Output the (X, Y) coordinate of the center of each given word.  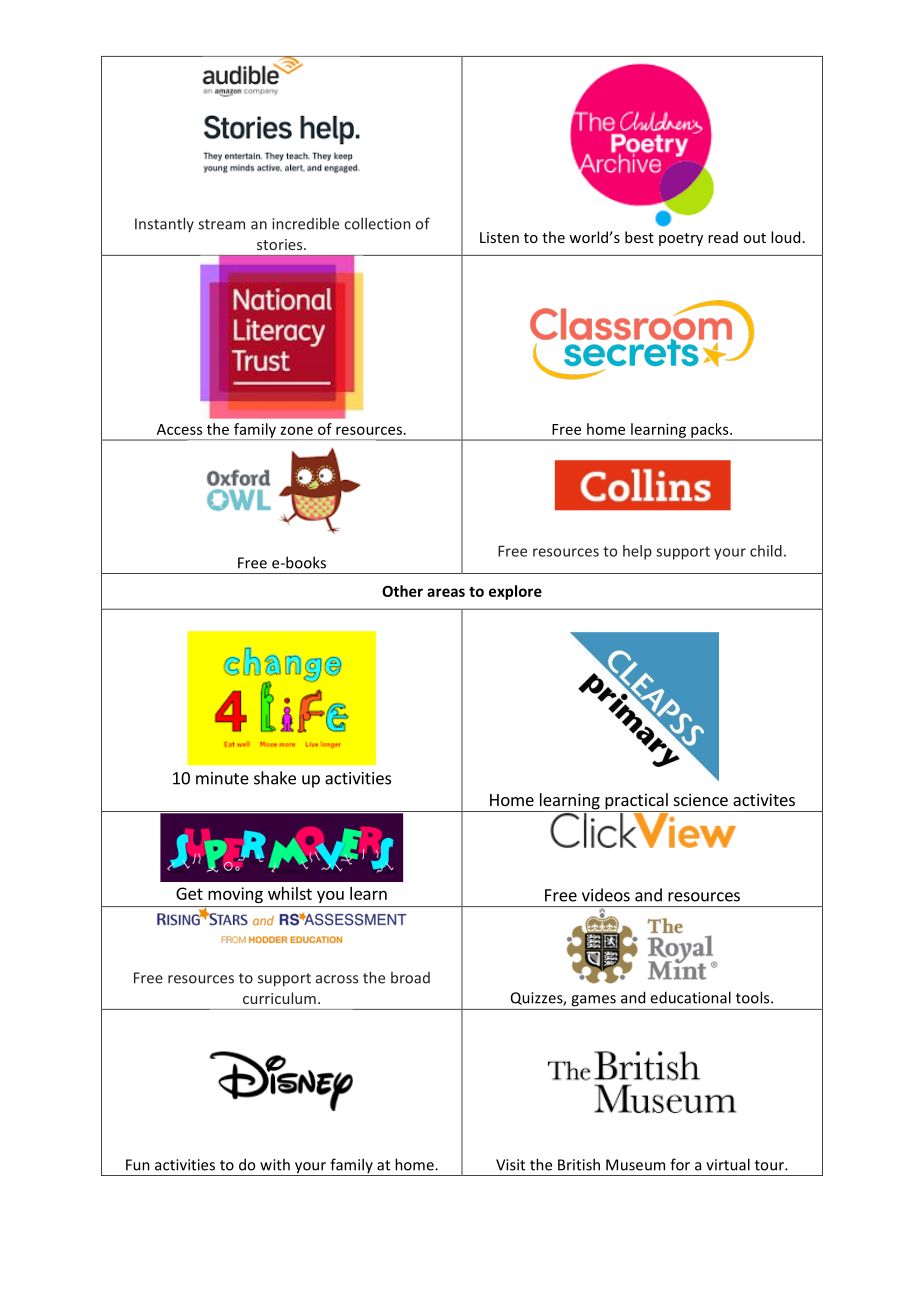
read (723, 237)
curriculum (279, 998)
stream (221, 224)
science (701, 799)
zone (297, 430)
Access (179, 429)
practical (636, 802)
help (637, 552)
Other (402, 591)
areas (446, 592)
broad (410, 978)
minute (222, 778)
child (766, 551)
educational (690, 997)
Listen (499, 237)
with (275, 1164)
